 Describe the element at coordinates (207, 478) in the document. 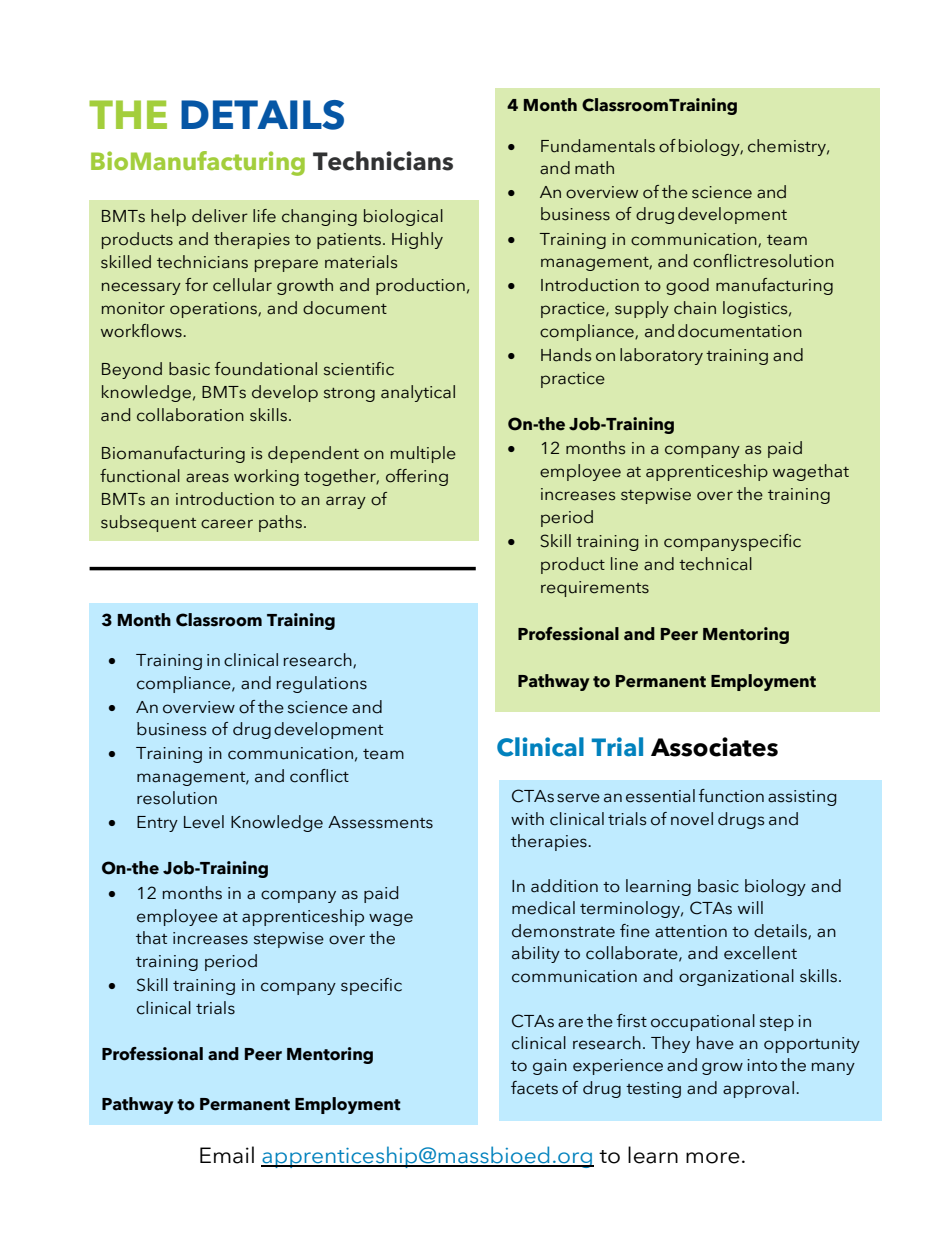

I see `areas` at that location.
